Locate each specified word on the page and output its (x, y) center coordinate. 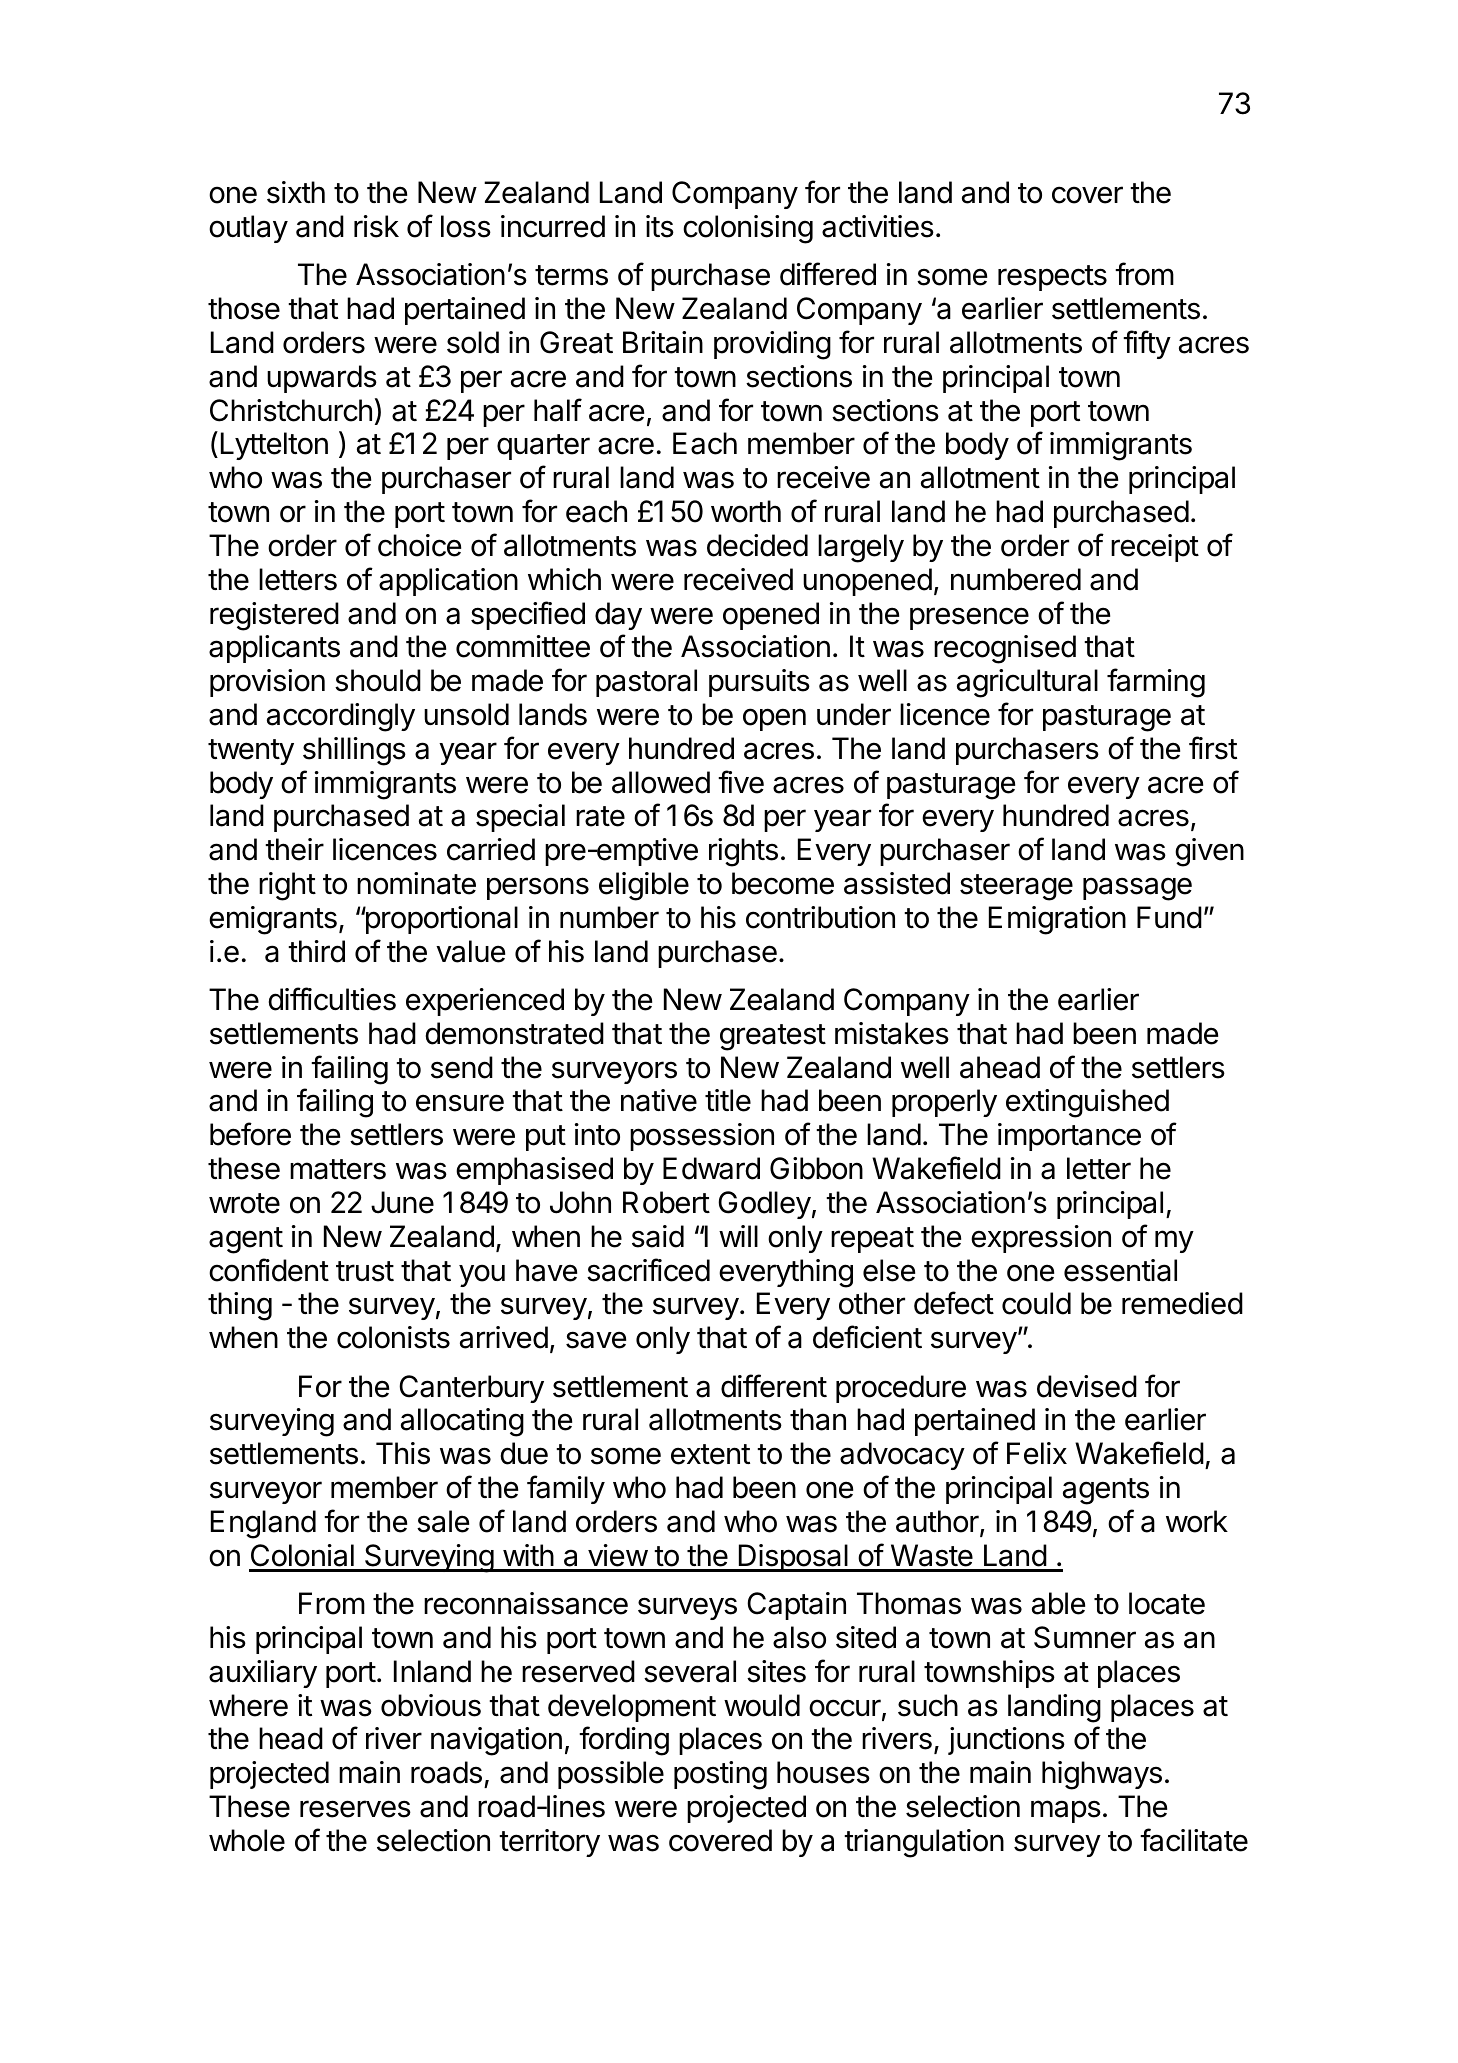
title (728, 1100)
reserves (355, 1809)
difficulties (332, 999)
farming (1156, 683)
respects (1052, 278)
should (378, 680)
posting (720, 1775)
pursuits (759, 683)
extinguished (1087, 1103)
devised (1087, 1386)
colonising (748, 229)
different (774, 1386)
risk (376, 226)
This (403, 1453)
